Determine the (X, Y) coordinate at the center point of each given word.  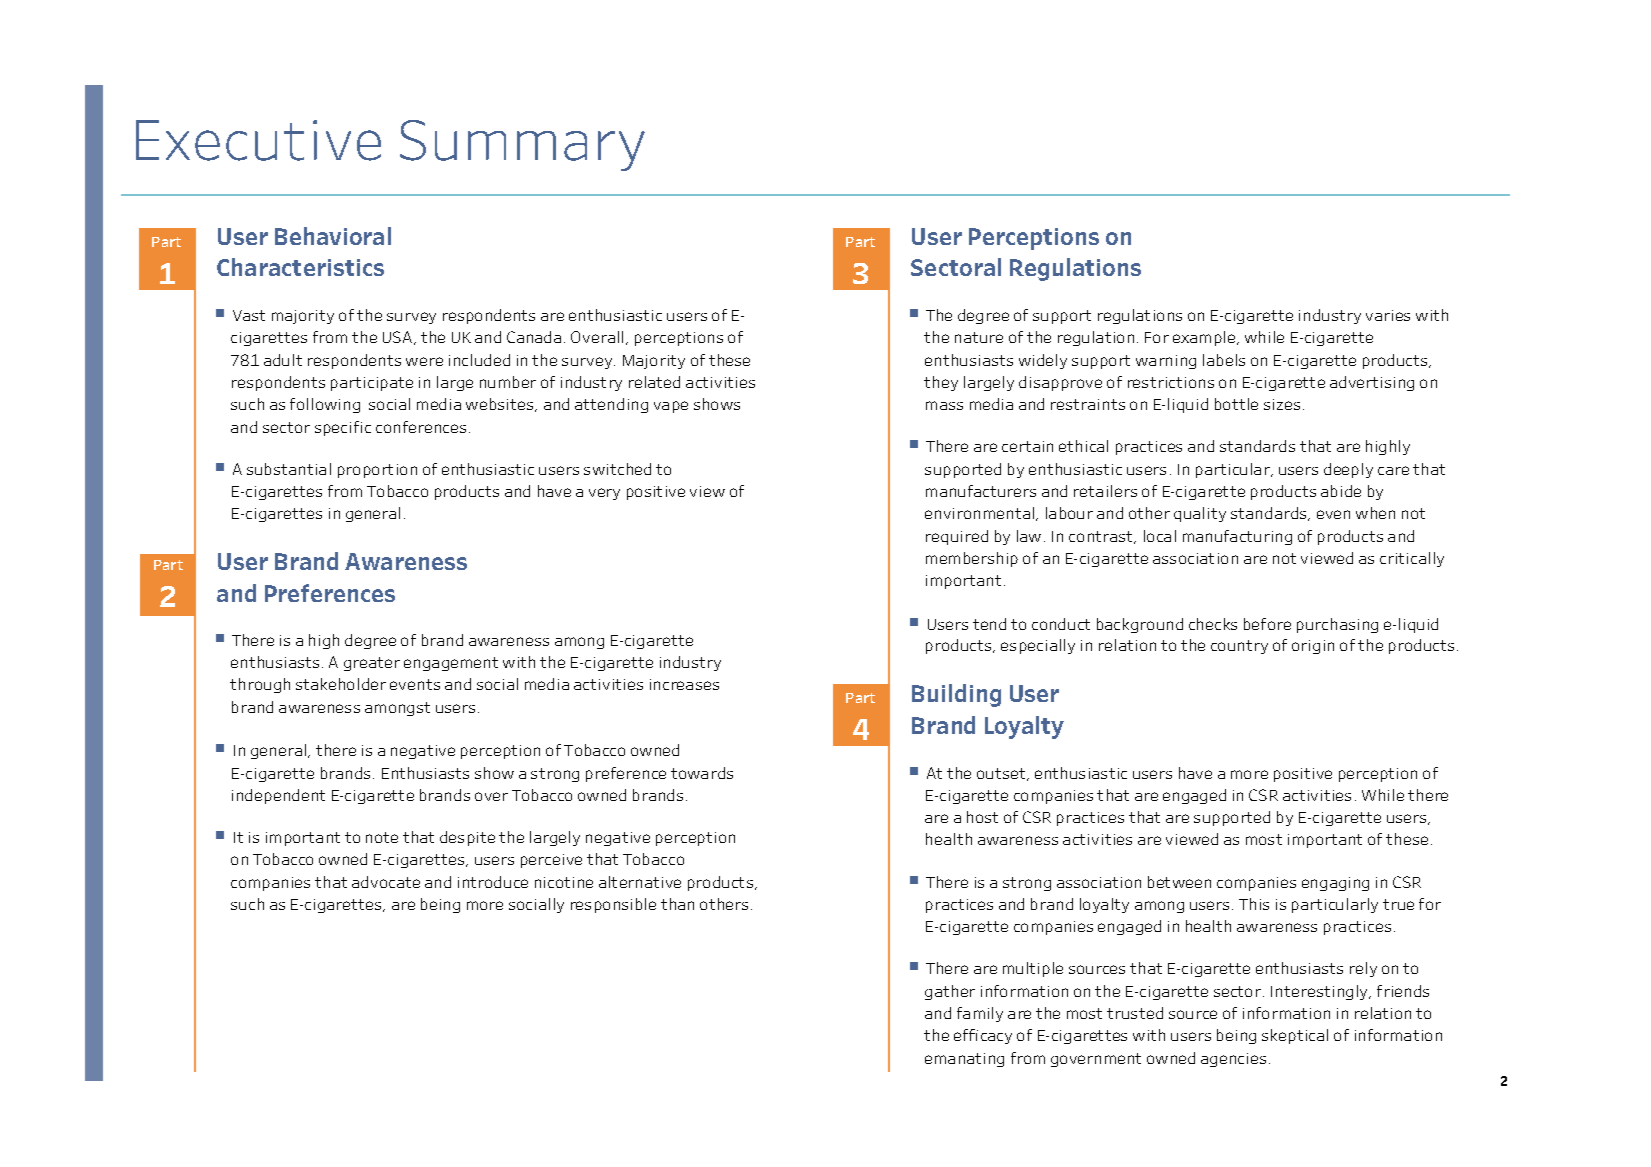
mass (944, 405)
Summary (522, 145)
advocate (386, 882)
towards (702, 773)
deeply (1348, 470)
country (1239, 647)
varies (1388, 315)
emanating (964, 1060)
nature (979, 337)
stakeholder (341, 684)
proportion (377, 471)
